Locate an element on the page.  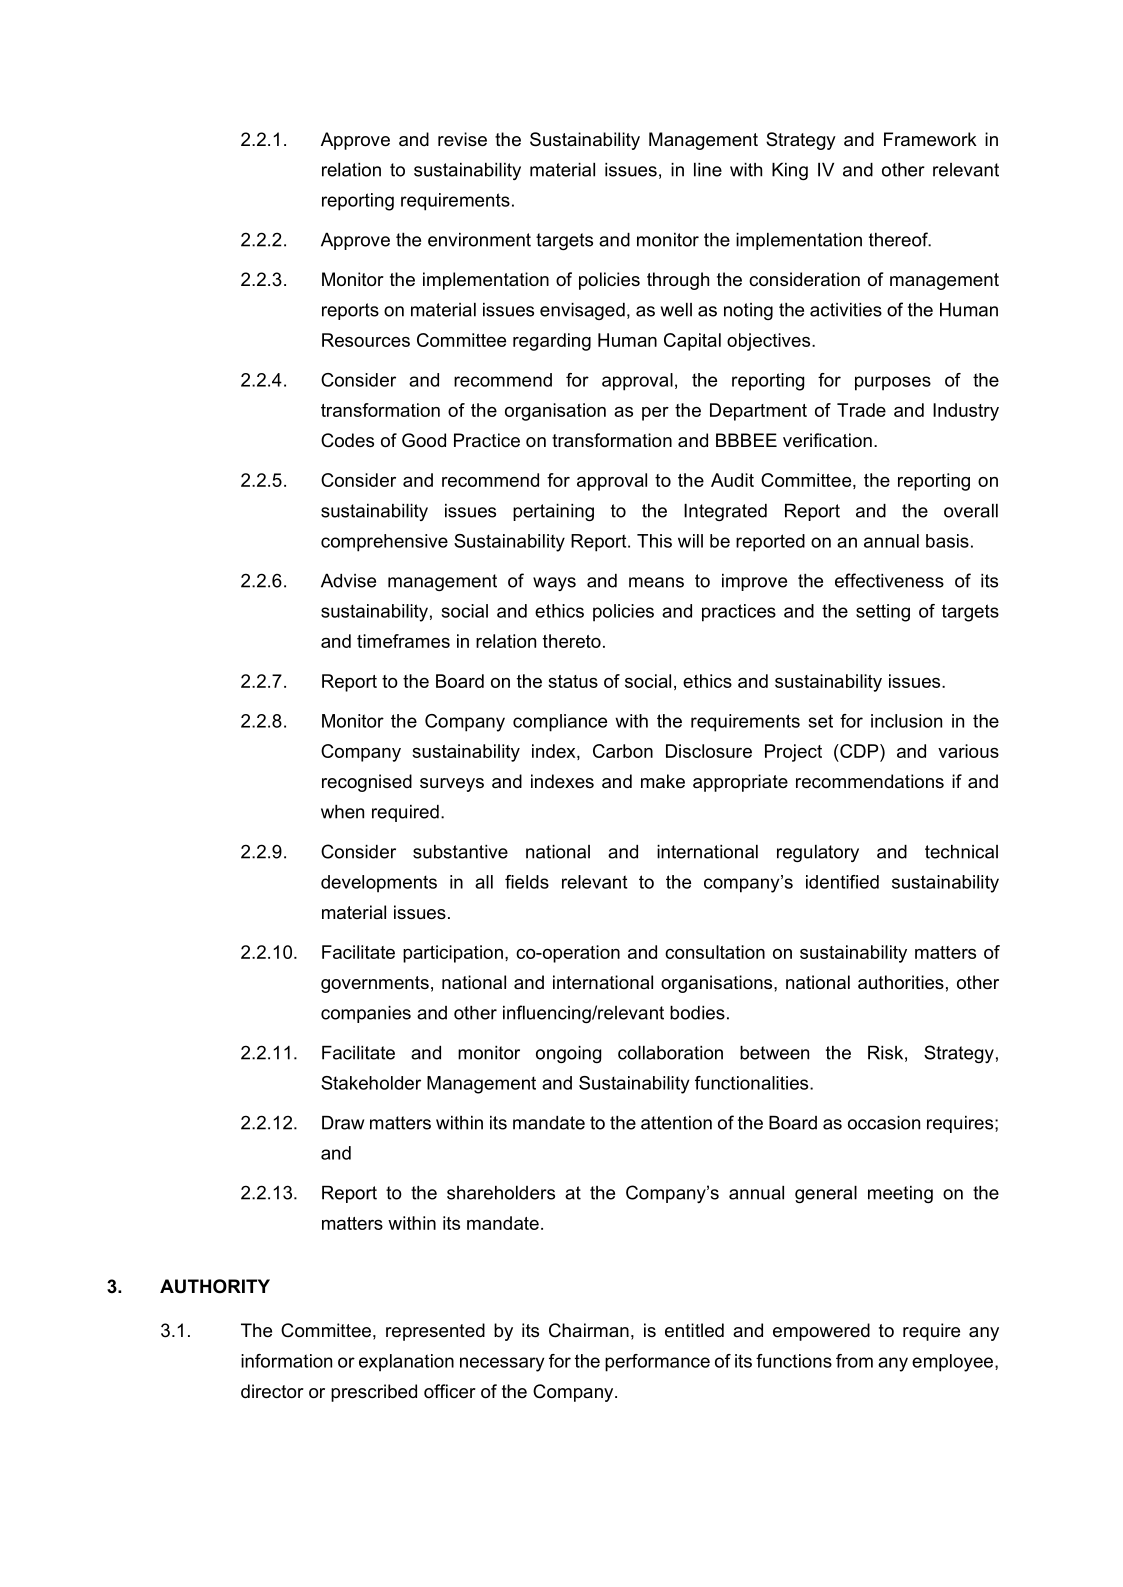
Trade is located at coordinates (861, 410).
